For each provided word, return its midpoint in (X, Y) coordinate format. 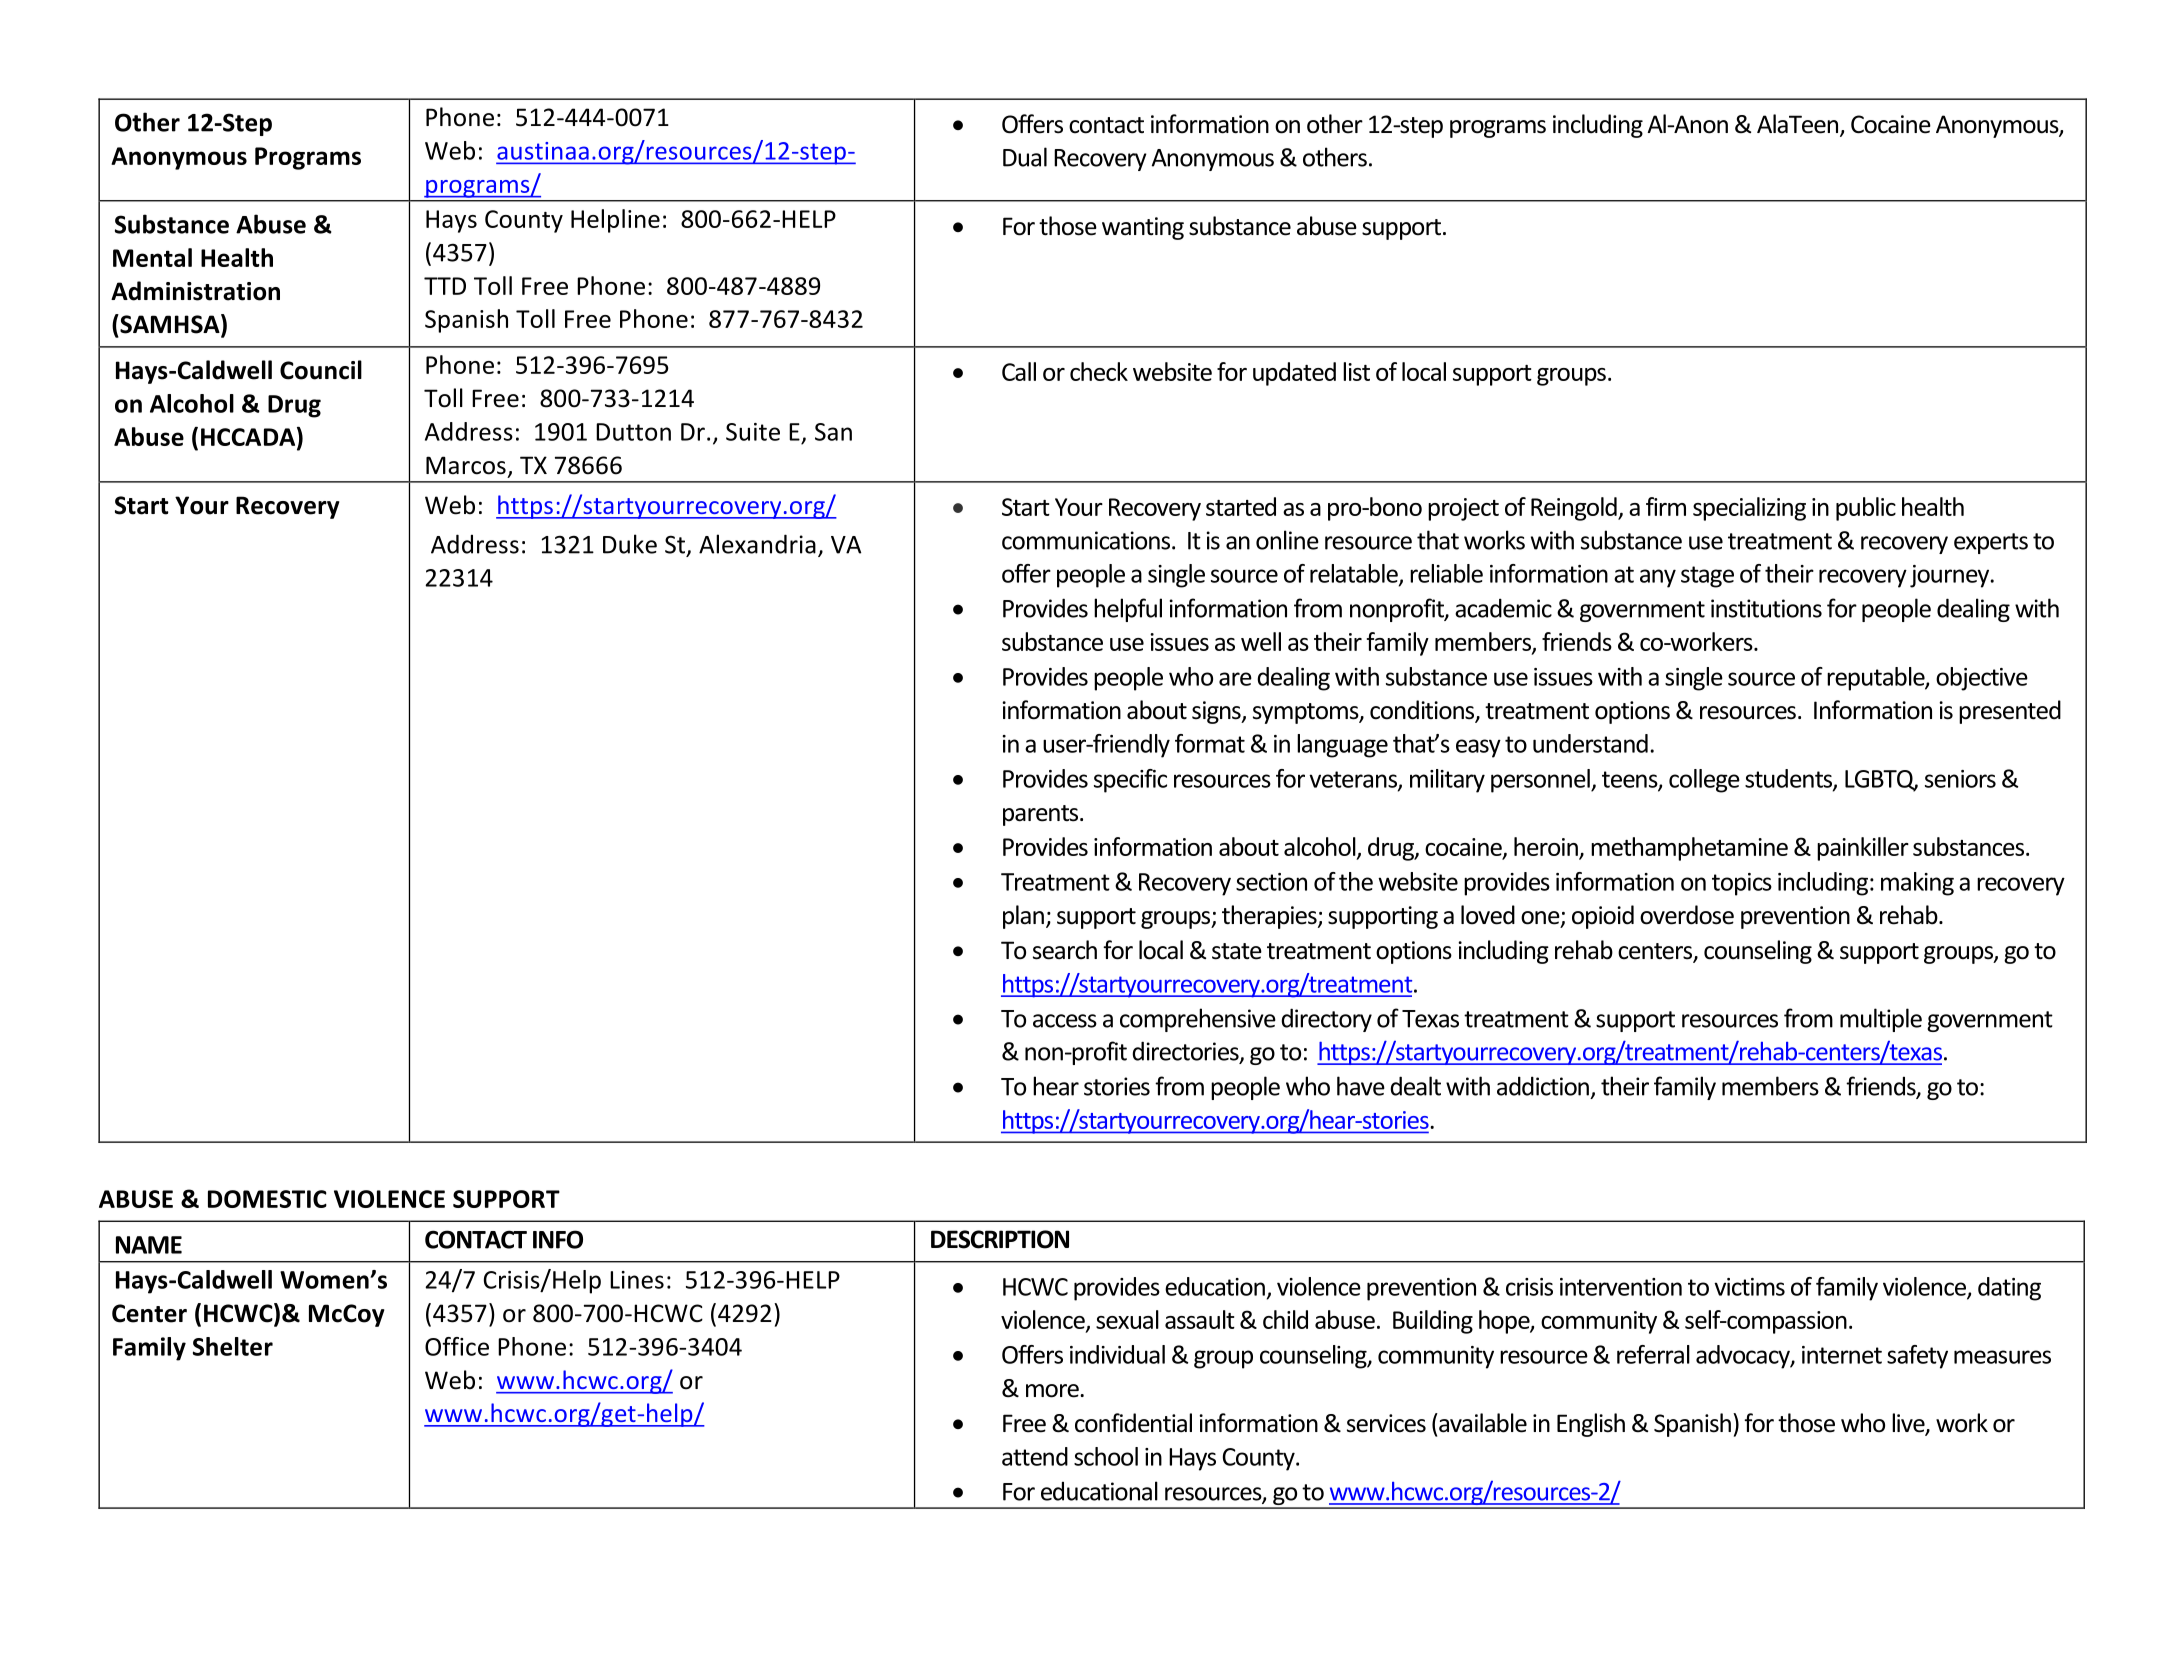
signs (1217, 712)
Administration (195, 291)
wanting (1143, 228)
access (1065, 1021)
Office (457, 1346)
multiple (1881, 1020)
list (1356, 371)
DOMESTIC (267, 1199)
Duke (630, 544)
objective (1982, 679)
